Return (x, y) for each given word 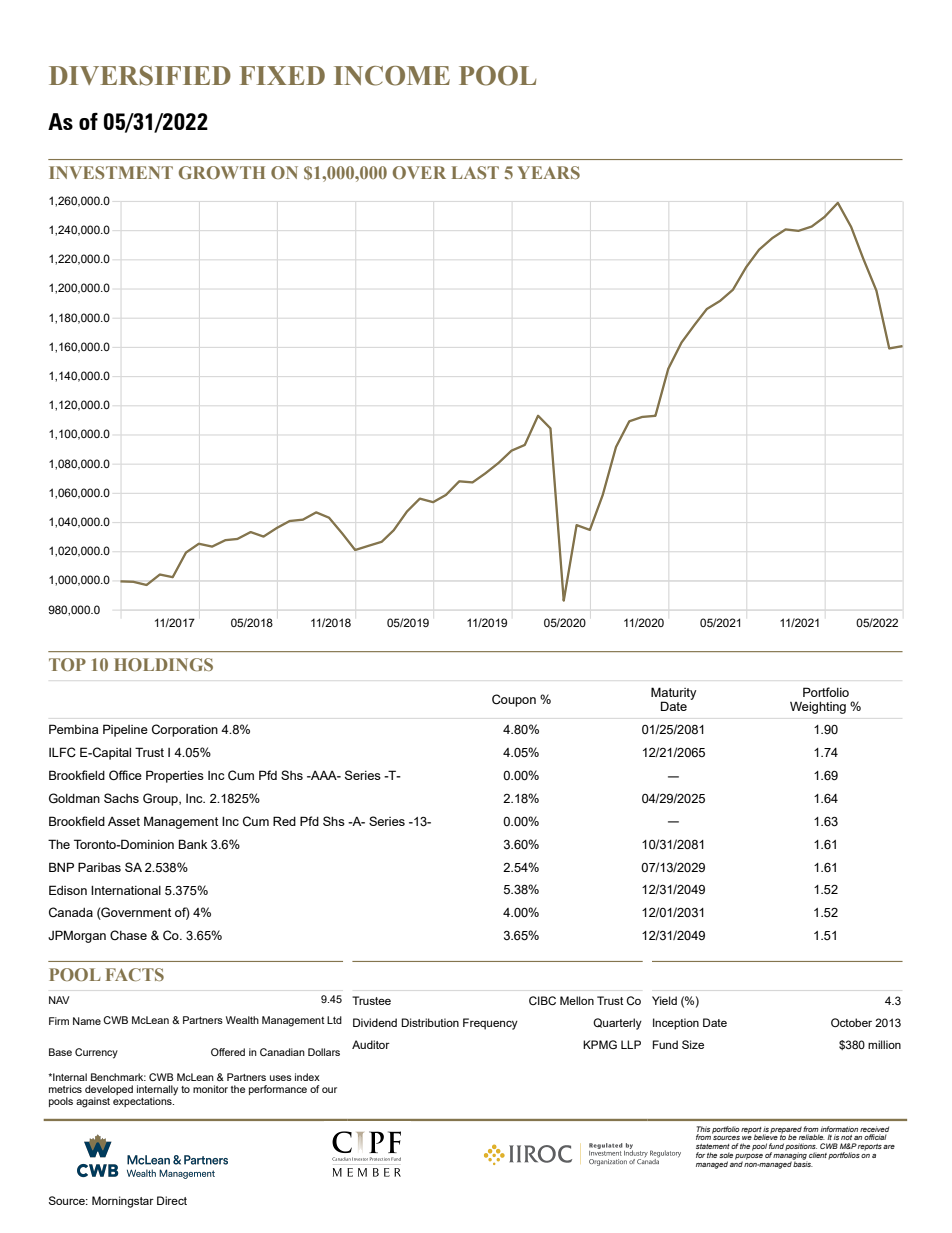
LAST (475, 172)
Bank (193, 844)
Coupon (514, 700)
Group (161, 799)
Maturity (674, 694)
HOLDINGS (163, 664)
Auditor (371, 1044)
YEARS (548, 172)
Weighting (818, 708)
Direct (172, 1200)
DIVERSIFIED (140, 76)
